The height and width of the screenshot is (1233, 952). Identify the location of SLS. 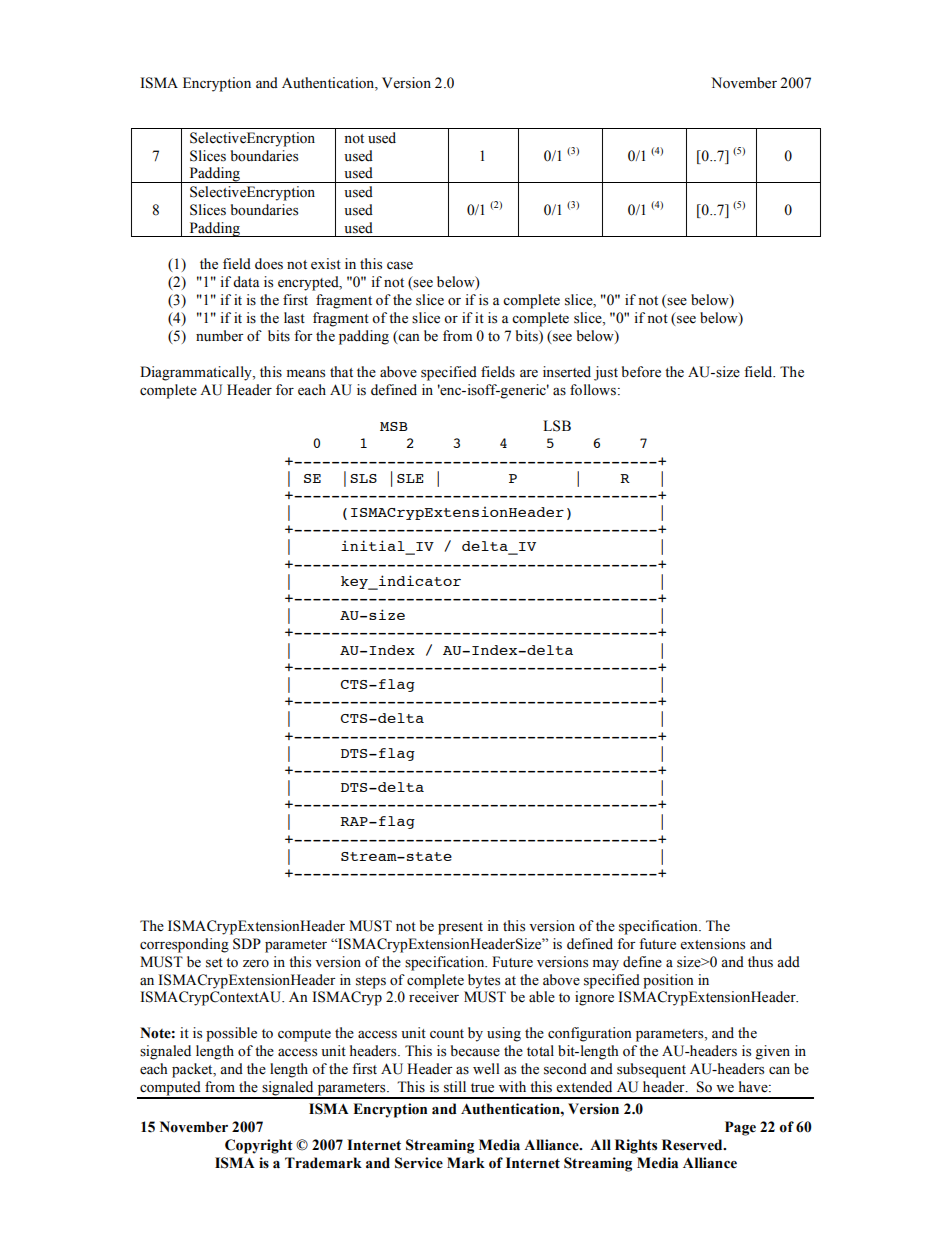
(363, 478).
